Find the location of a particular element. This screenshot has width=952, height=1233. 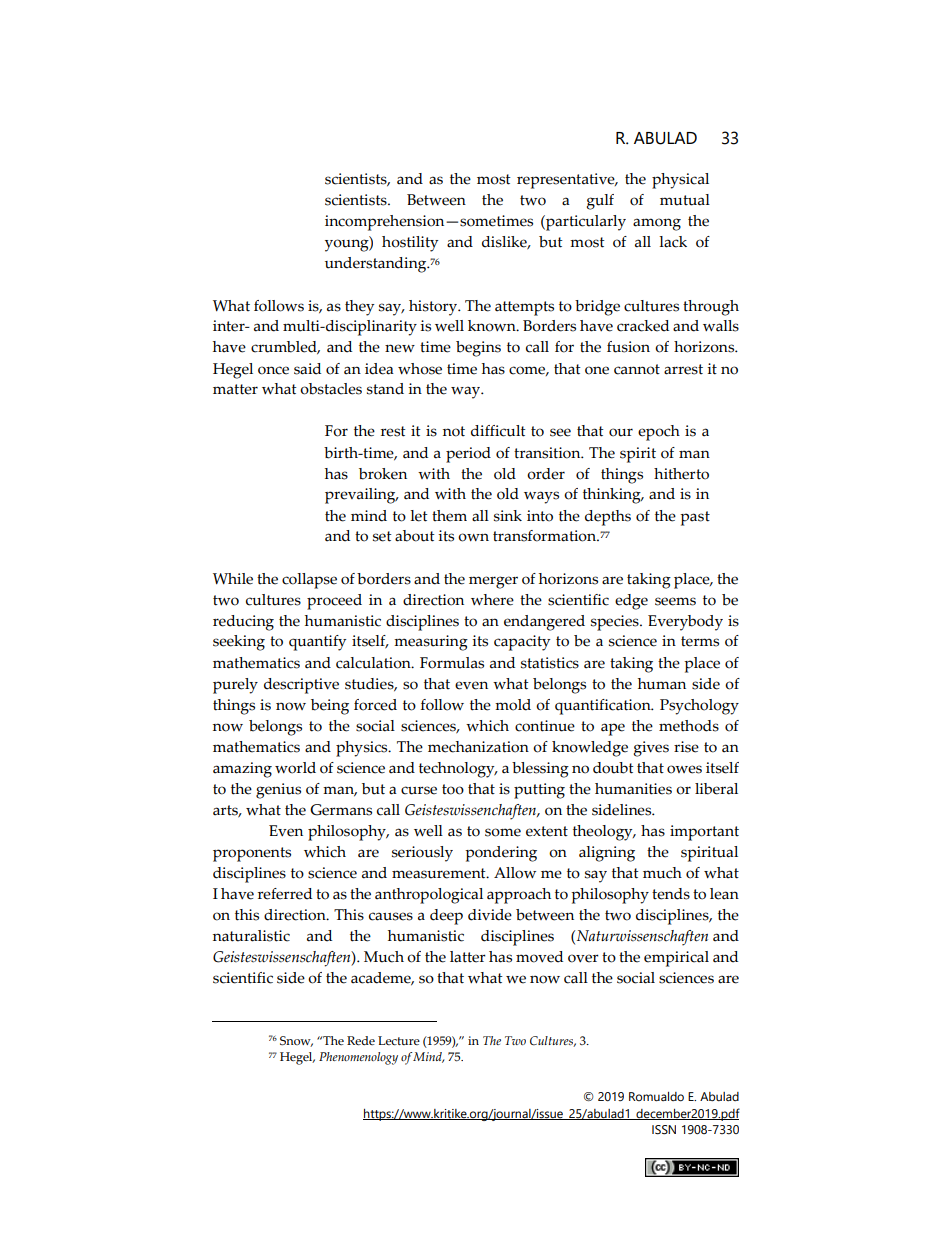

genius is located at coordinates (278, 791).
